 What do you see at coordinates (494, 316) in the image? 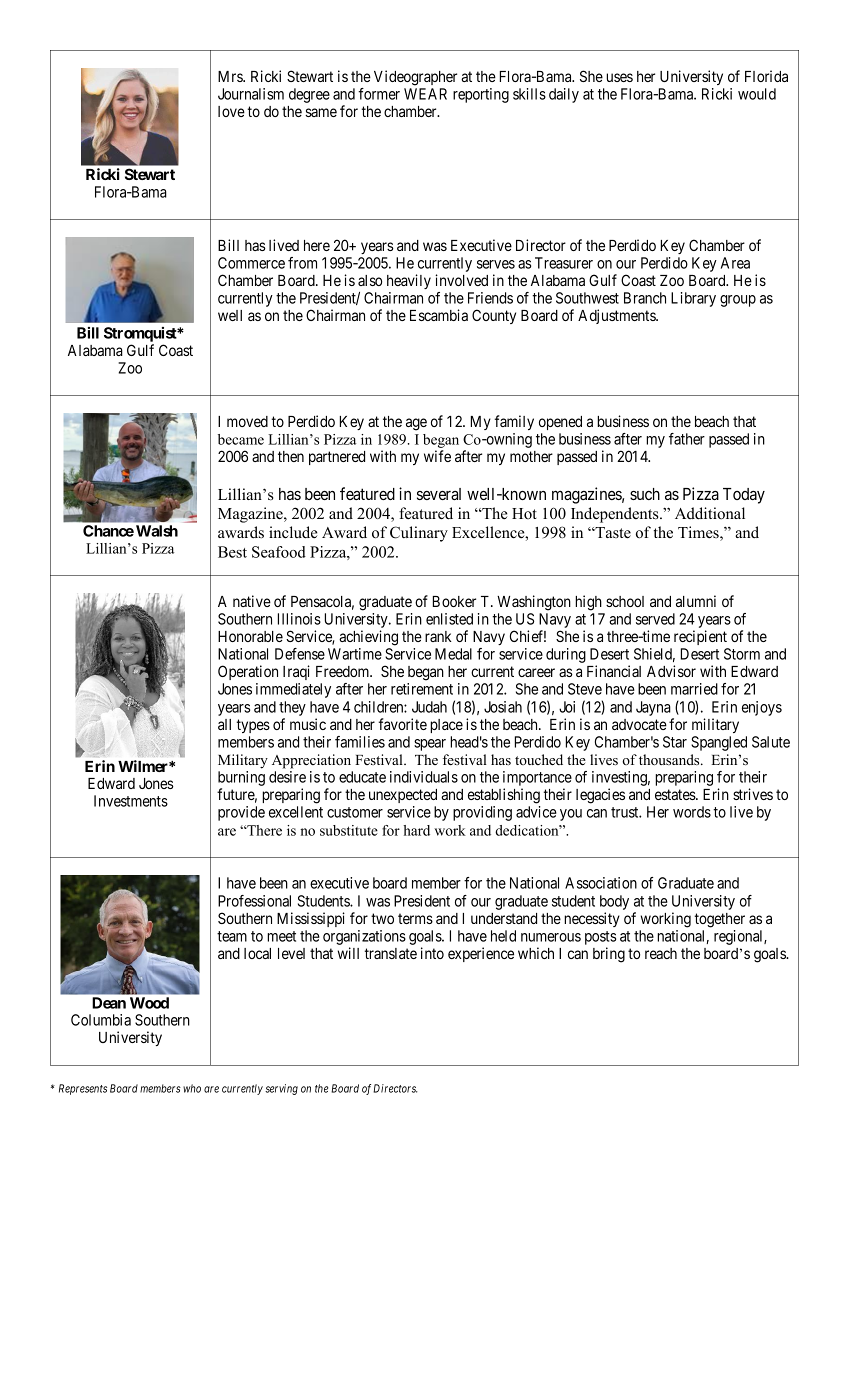
I see `County` at bounding box center [494, 316].
